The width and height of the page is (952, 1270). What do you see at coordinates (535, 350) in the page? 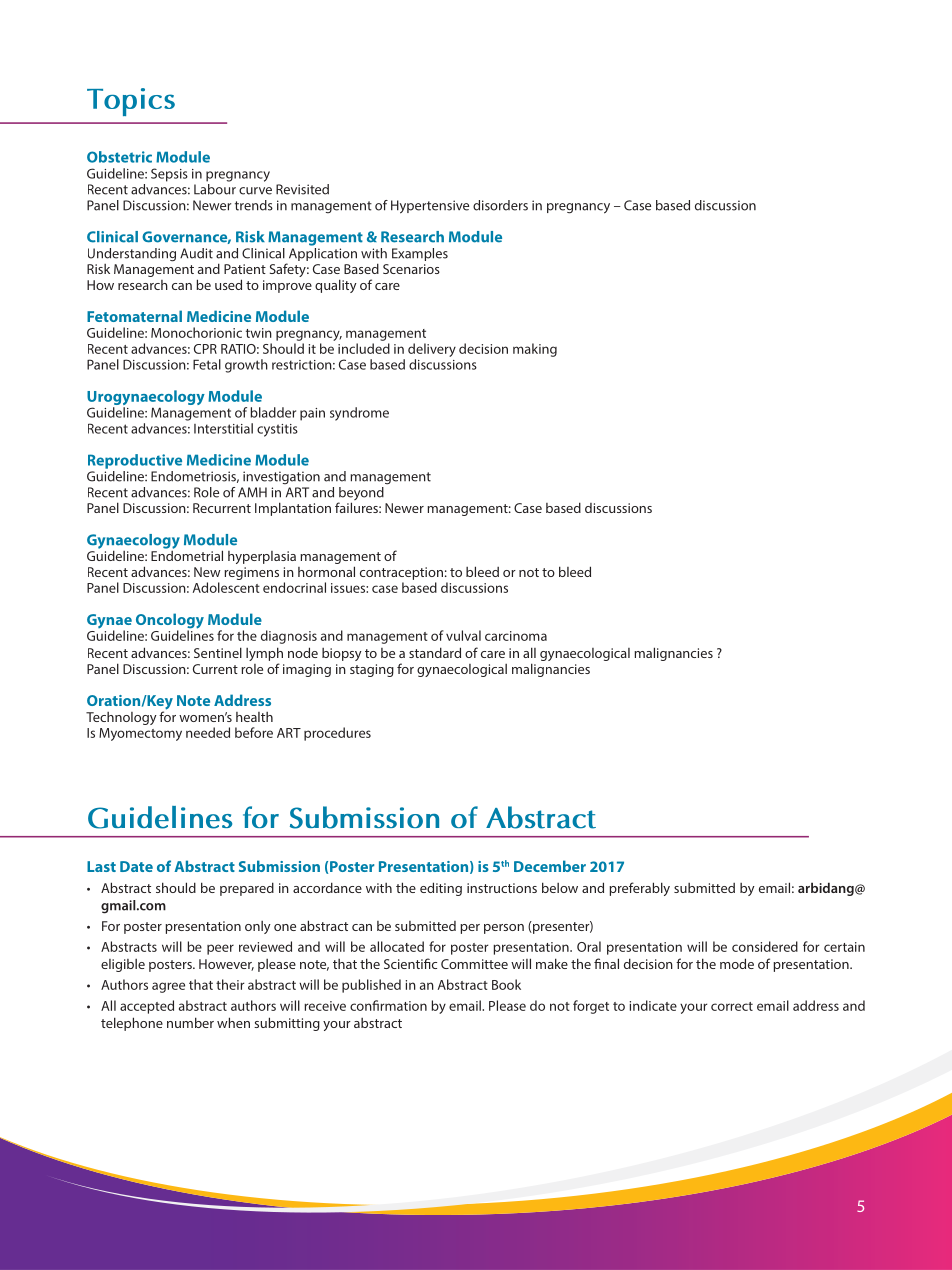
I see `making` at bounding box center [535, 350].
